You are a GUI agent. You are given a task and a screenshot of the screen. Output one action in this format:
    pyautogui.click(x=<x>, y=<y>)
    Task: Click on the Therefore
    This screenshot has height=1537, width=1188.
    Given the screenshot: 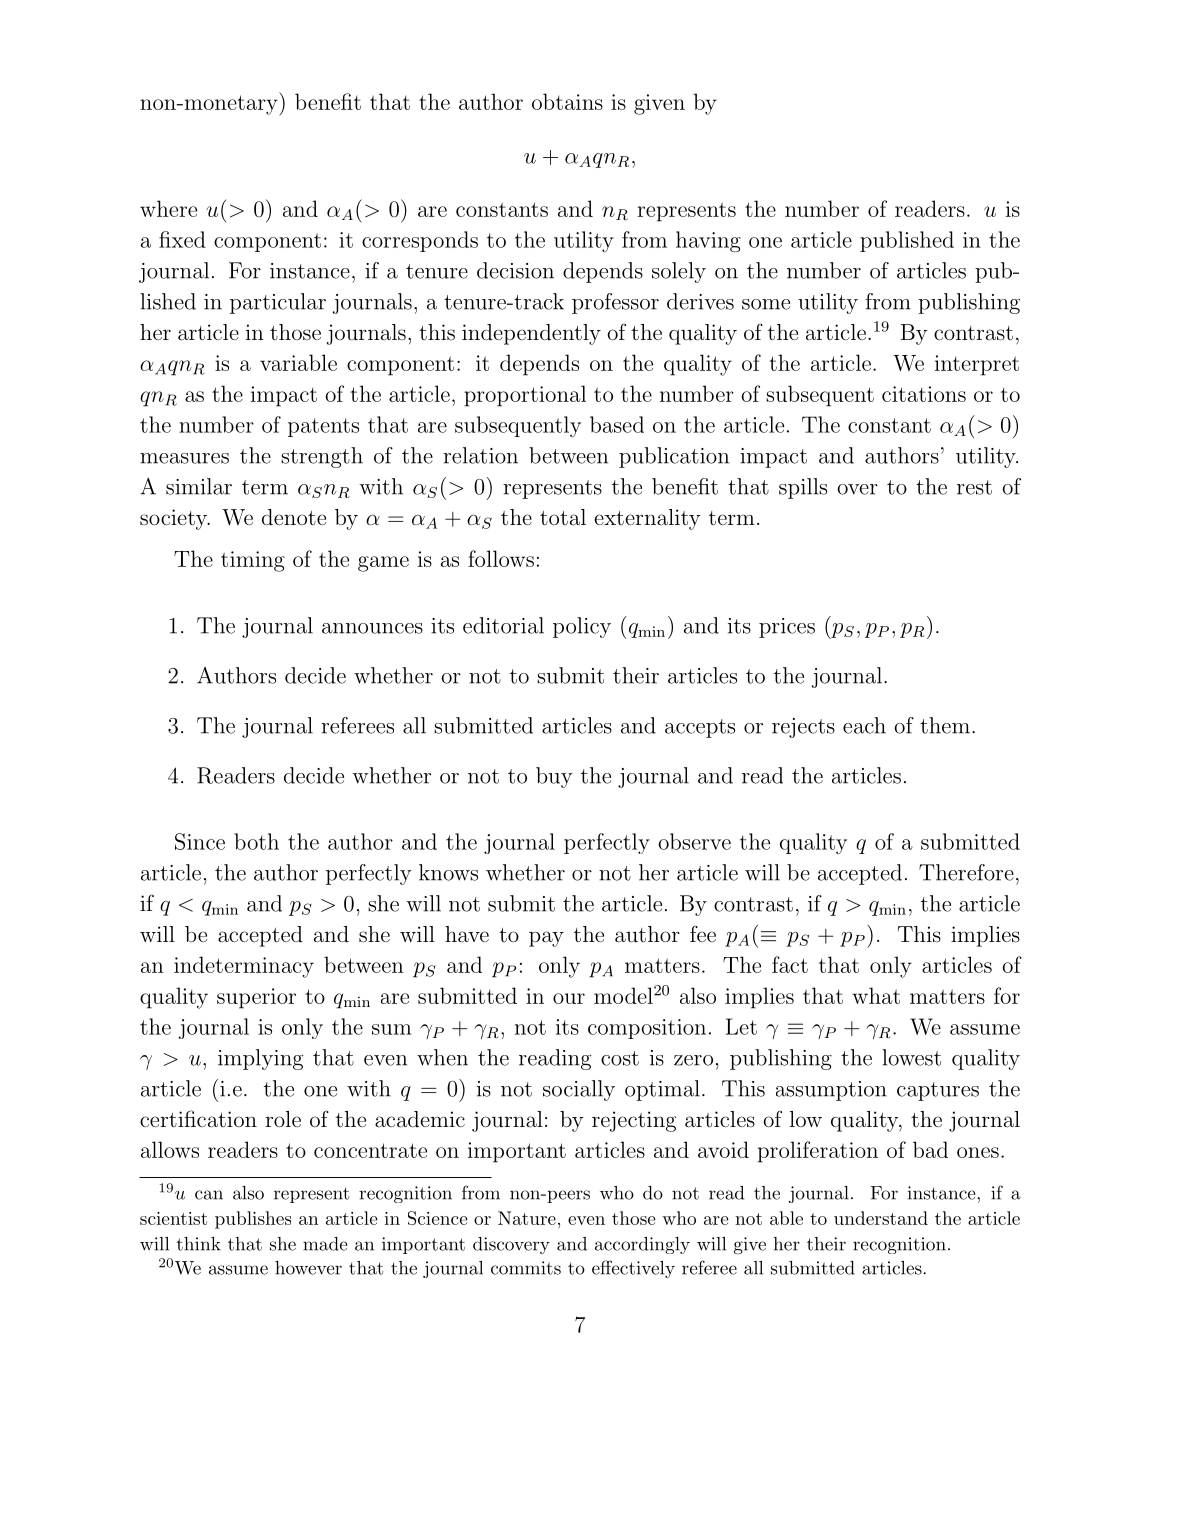 What is the action you would take?
    pyautogui.click(x=966, y=872)
